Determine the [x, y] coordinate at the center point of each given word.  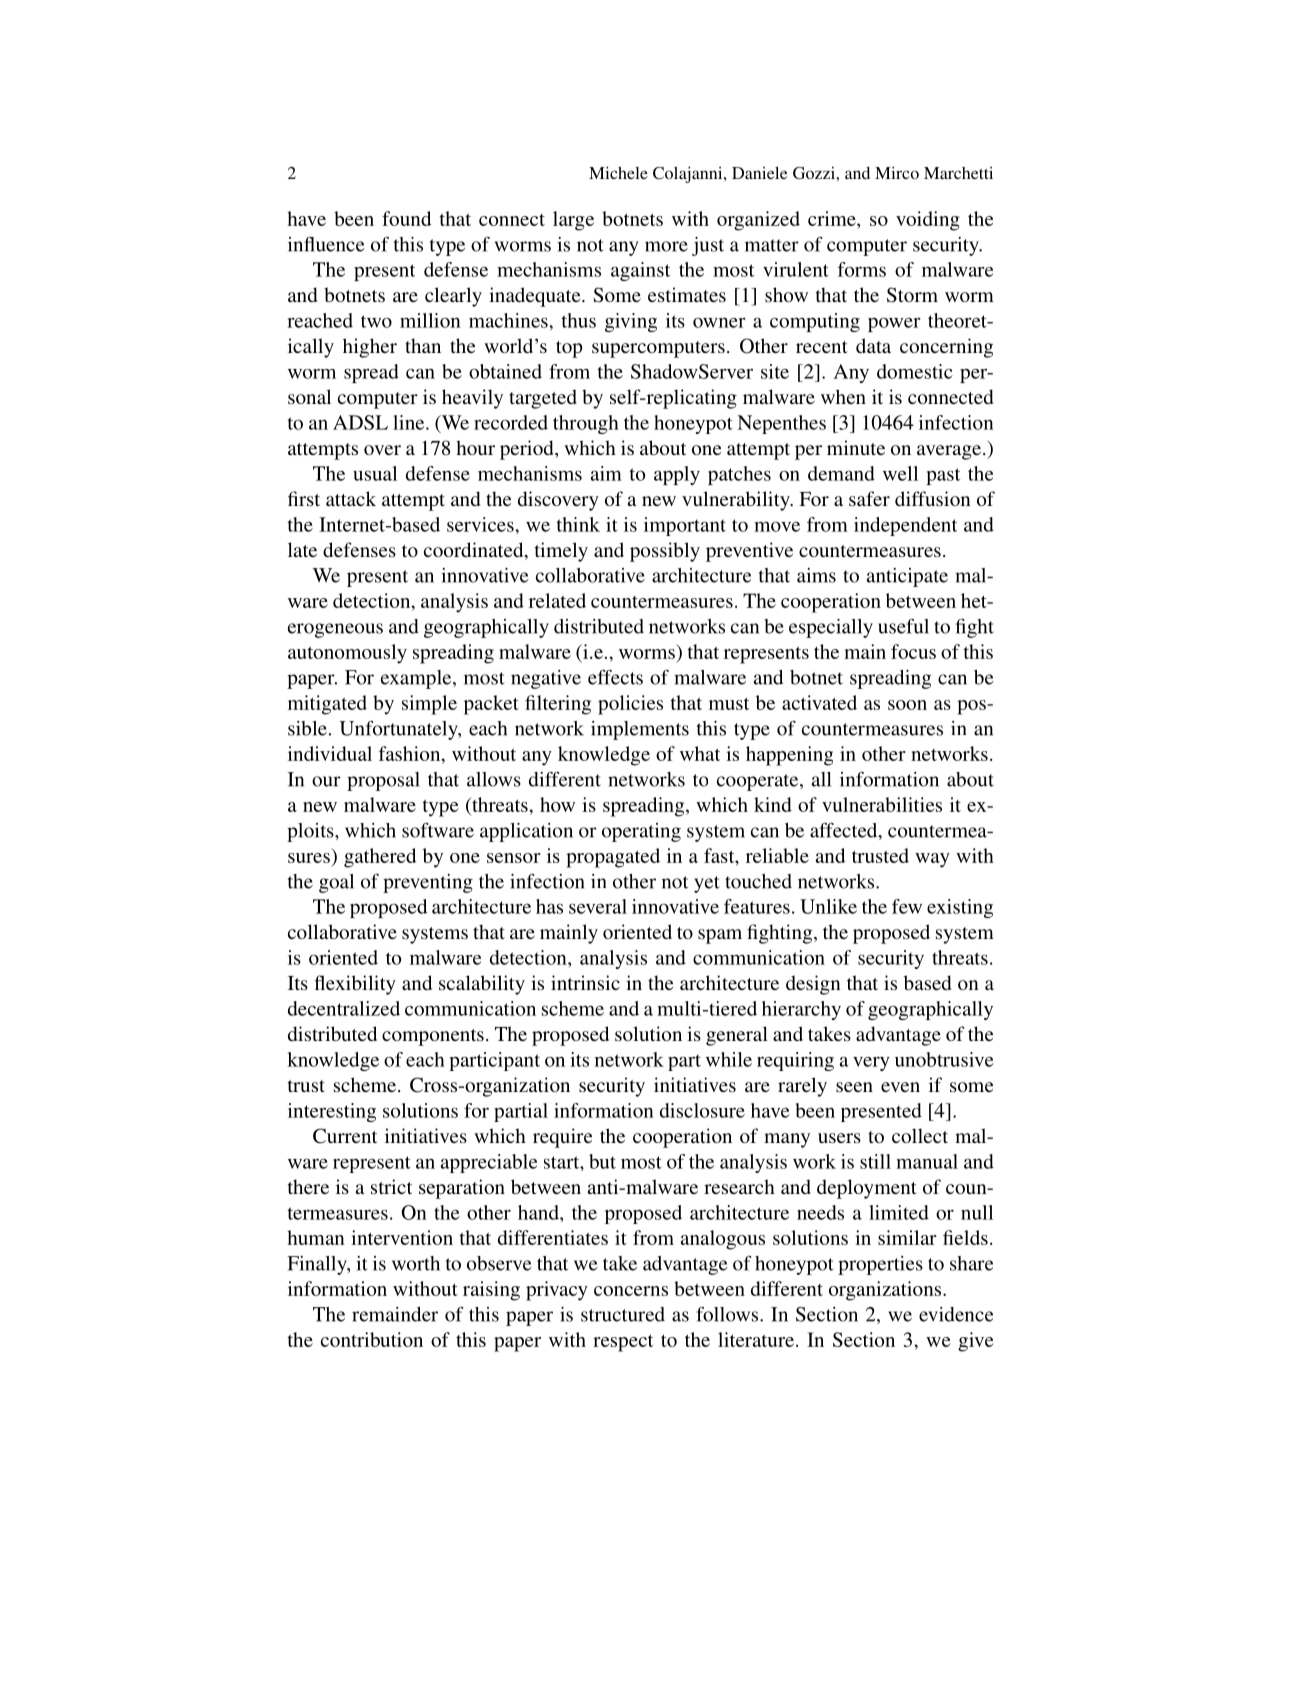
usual [375, 473]
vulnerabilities [882, 804]
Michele [618, 172]
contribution [372, 1339]
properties [880, 1265]
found [406, 218]
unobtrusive [944, 1059]
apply [677, 475]
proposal [383, 781]
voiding [928, 221]
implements [640, 730]
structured [623, 1314]
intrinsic [585, 982]
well [900, 473]
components [433, 1037]
